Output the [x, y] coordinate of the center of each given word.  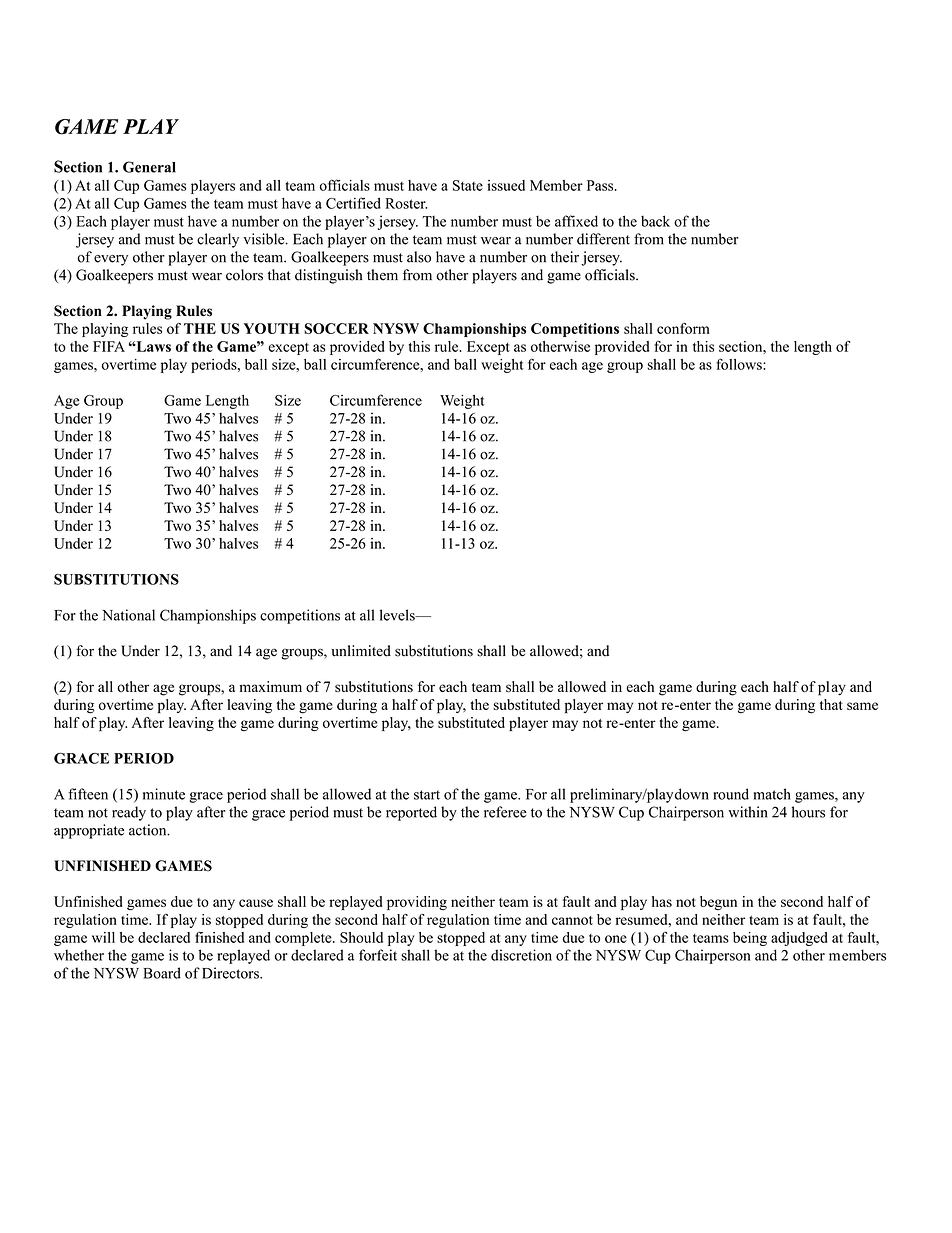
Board [162, 973]
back [655, 221]
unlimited [361, 651]
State [468, 185]
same [862, 706]
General [149, 167]
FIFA [109, 346]
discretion [521, 955]
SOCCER [336, 328]
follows [740, 364]
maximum [270, 686]
